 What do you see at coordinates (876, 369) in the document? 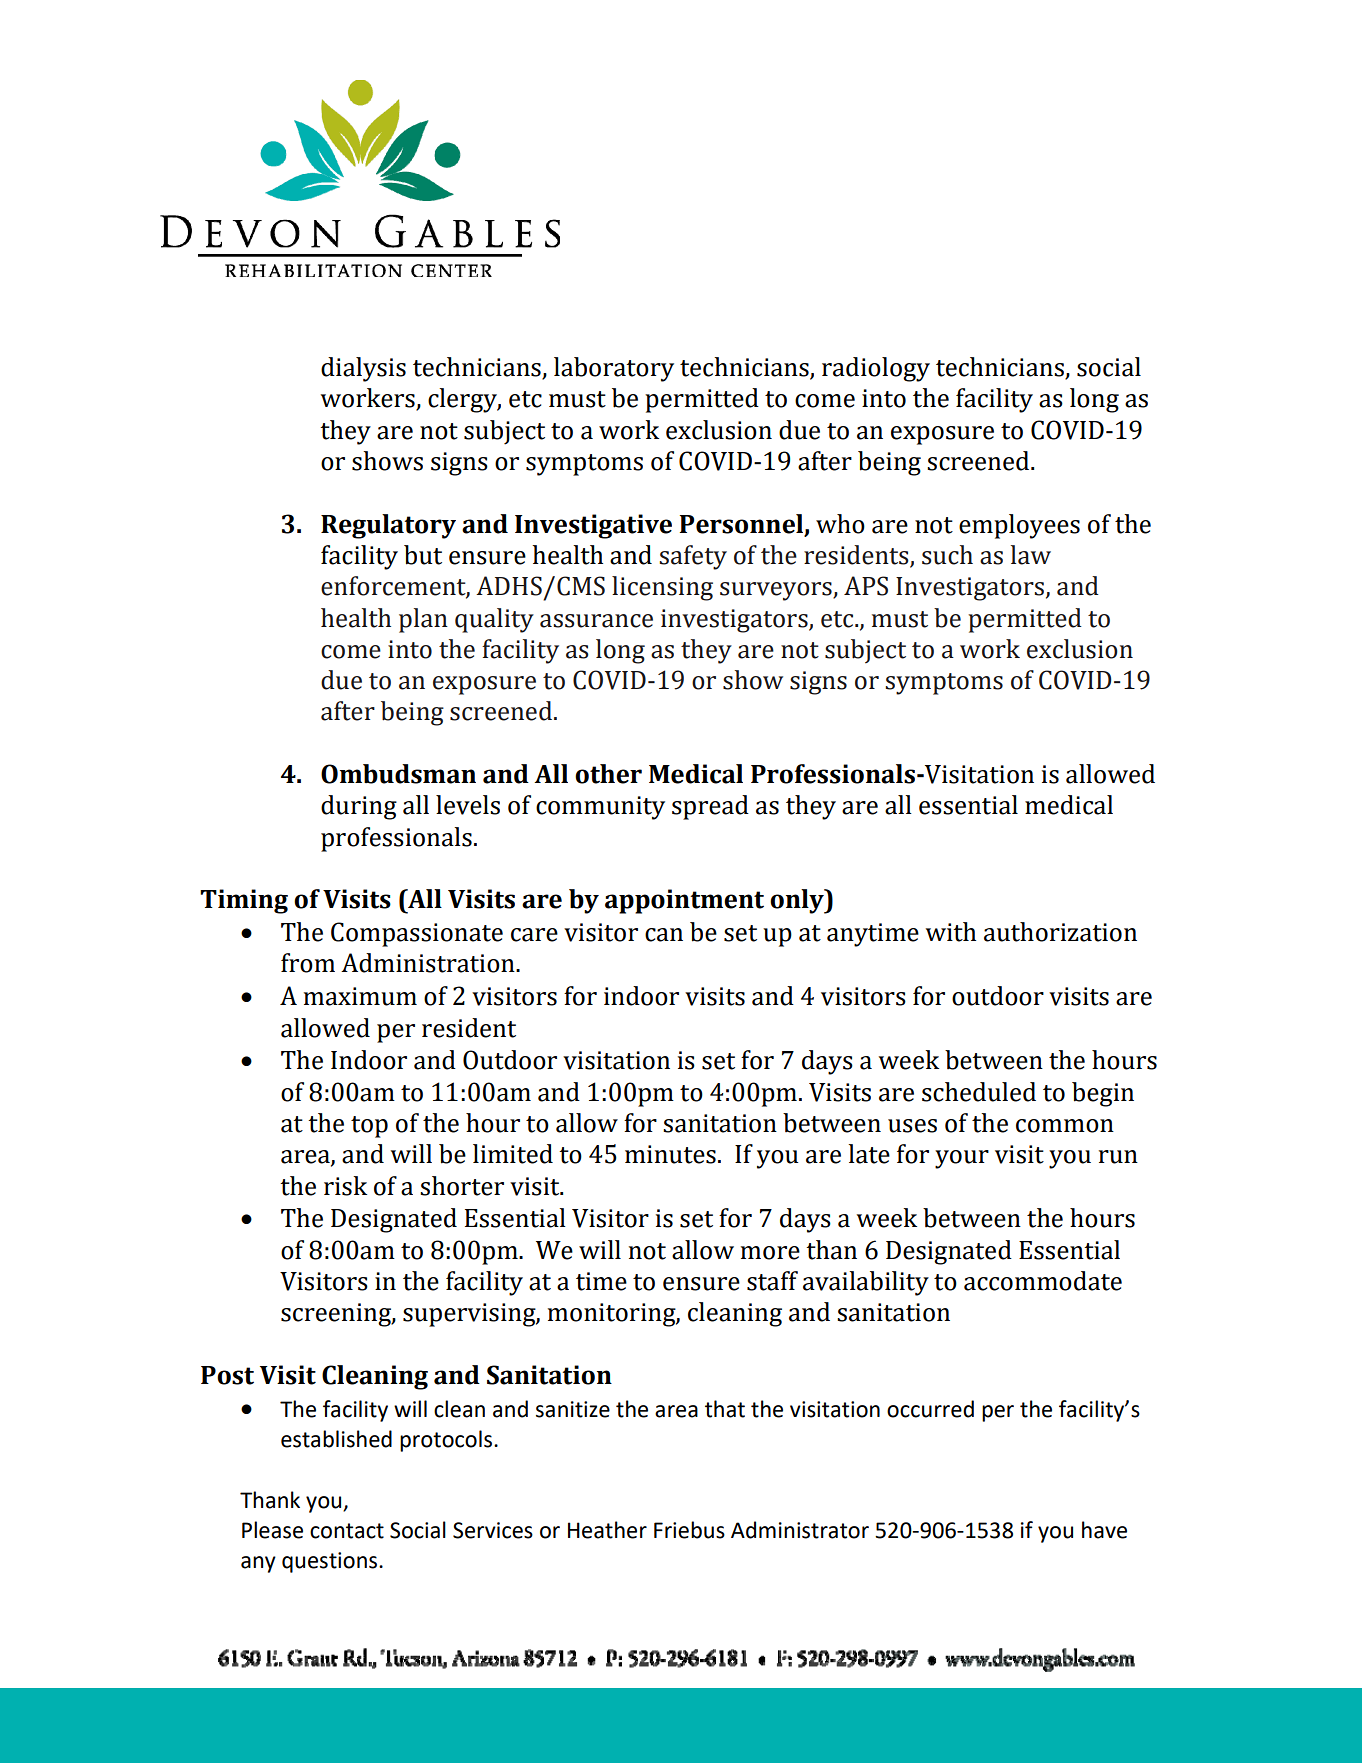
I see `radiology` at bounding box center [876, 369].
